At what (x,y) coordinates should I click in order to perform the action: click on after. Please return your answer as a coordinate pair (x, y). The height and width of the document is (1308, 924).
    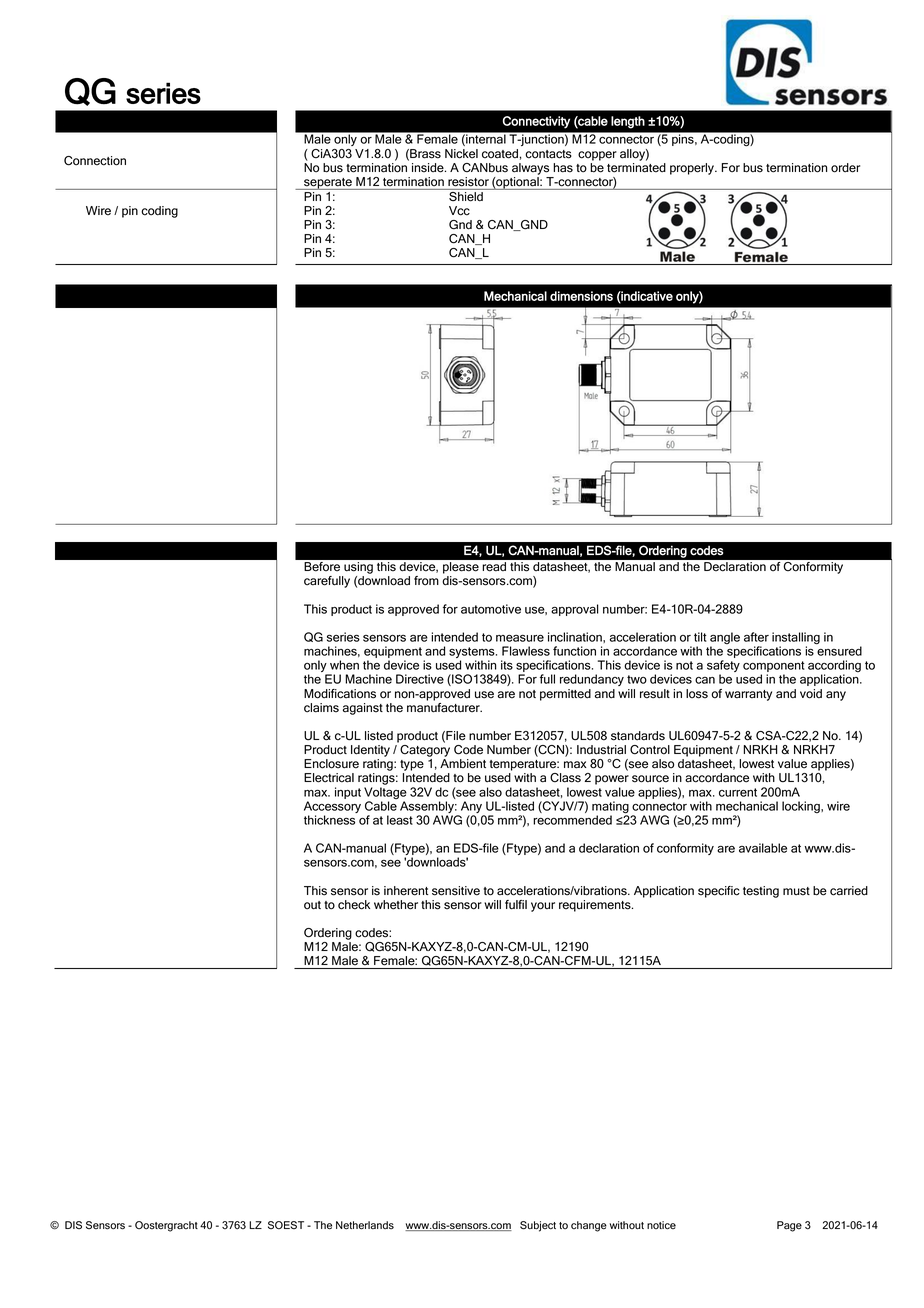
    Looking at the image, I should click on (756, 637).
